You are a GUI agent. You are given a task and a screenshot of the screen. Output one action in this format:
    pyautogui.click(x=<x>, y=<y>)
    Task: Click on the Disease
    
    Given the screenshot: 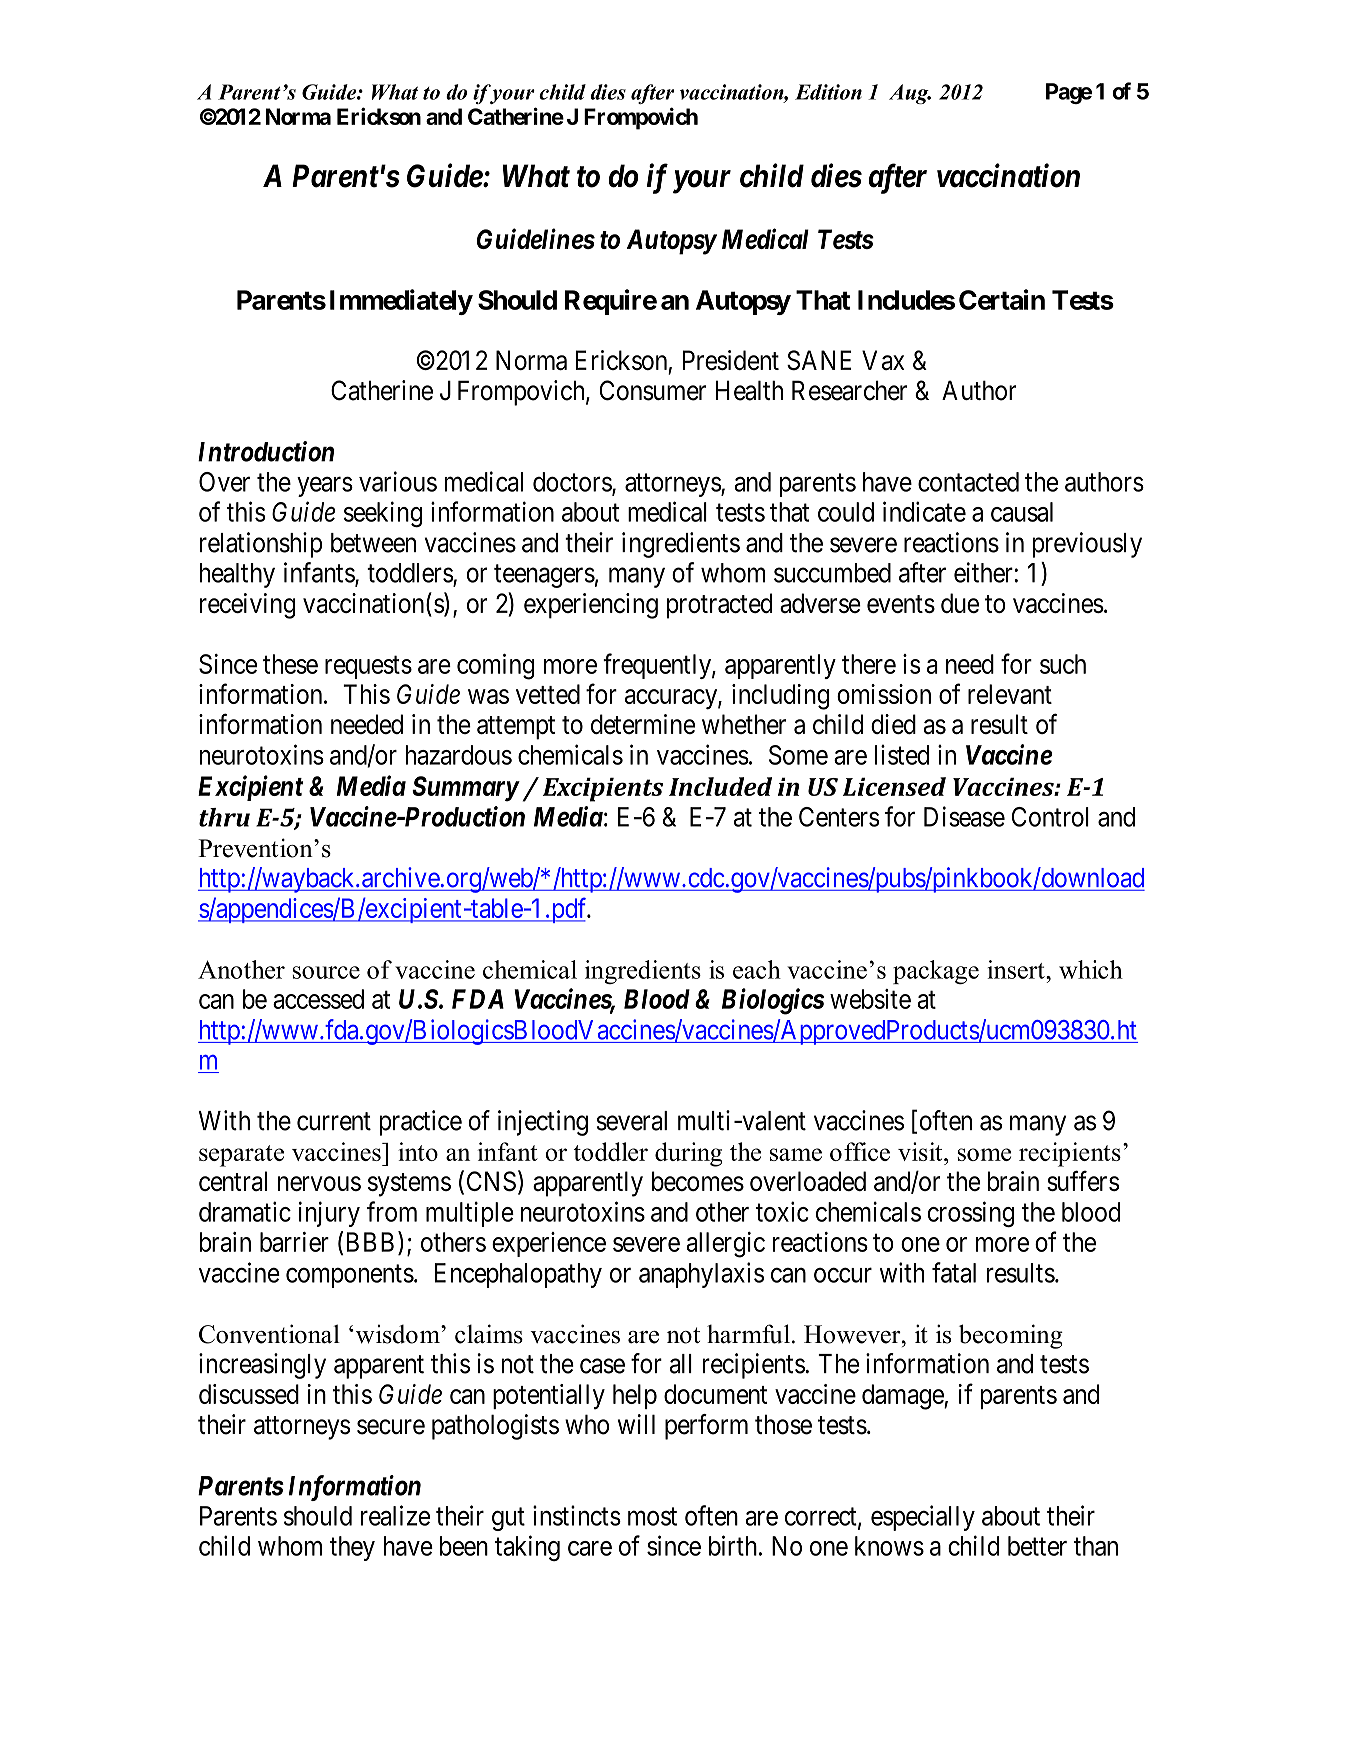 What is the action you would take?
    pyautogui.click(x=964, y=816)
